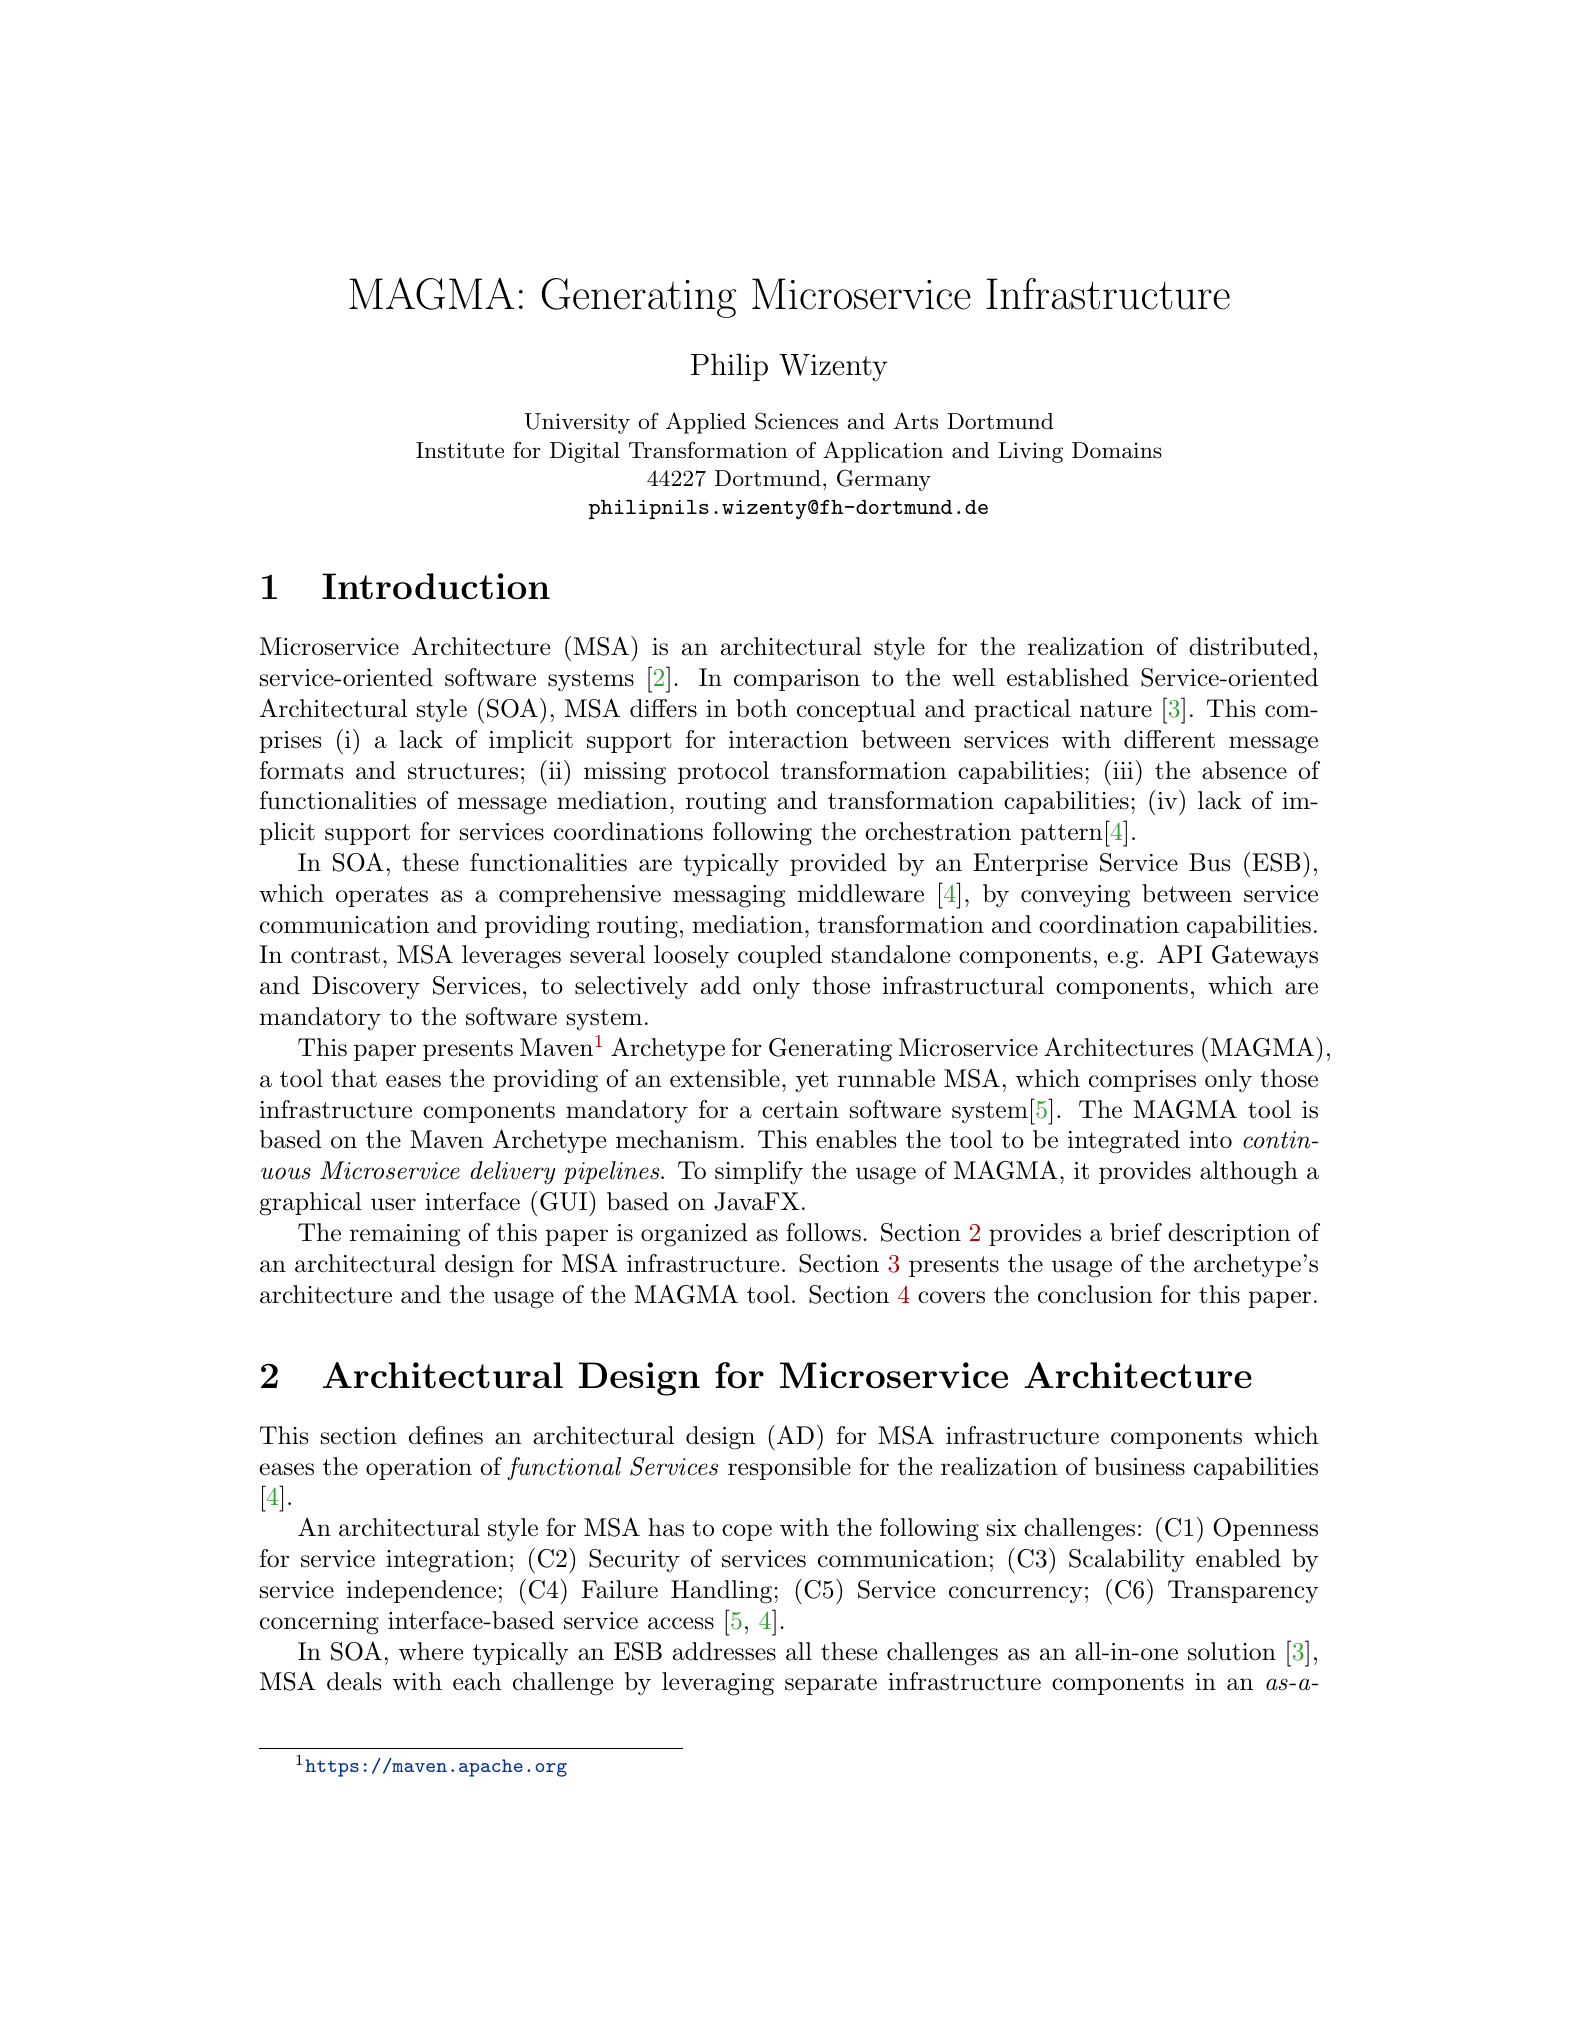 This page has width=1578, height=2042. I want to click on brief, so click(1136, 1232).
